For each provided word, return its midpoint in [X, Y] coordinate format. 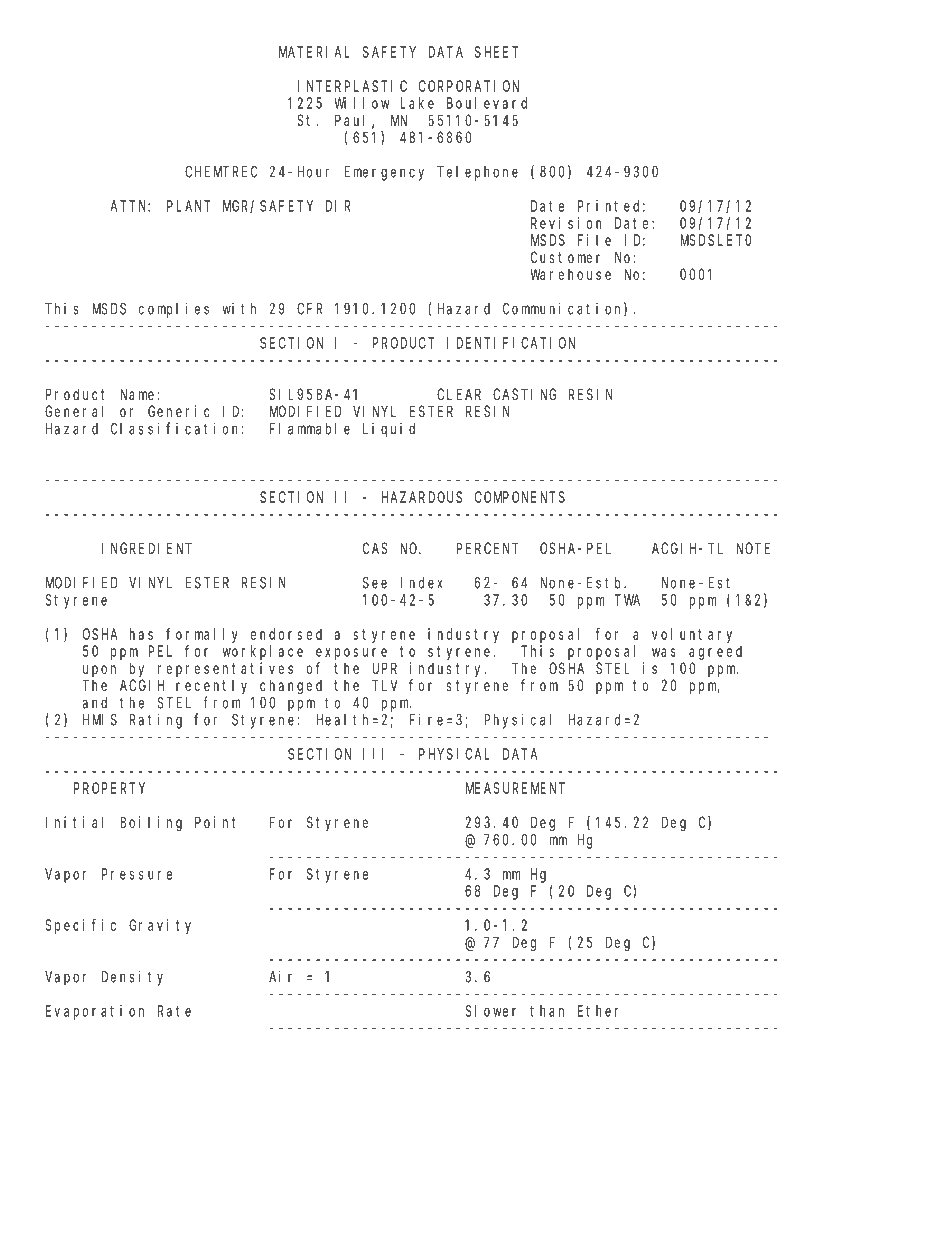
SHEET [496, 52]
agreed [715, 652]
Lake [417, 103]
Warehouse [570, 274]
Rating [156, 721]
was [664, 652]
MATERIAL [314, 52]
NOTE [753, 548]
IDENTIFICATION [511, 343]
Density [132, 978]
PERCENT [487, 548]
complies [174, 310]
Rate [174, 1011]
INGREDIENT [147, 548]
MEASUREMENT [515, 788]
